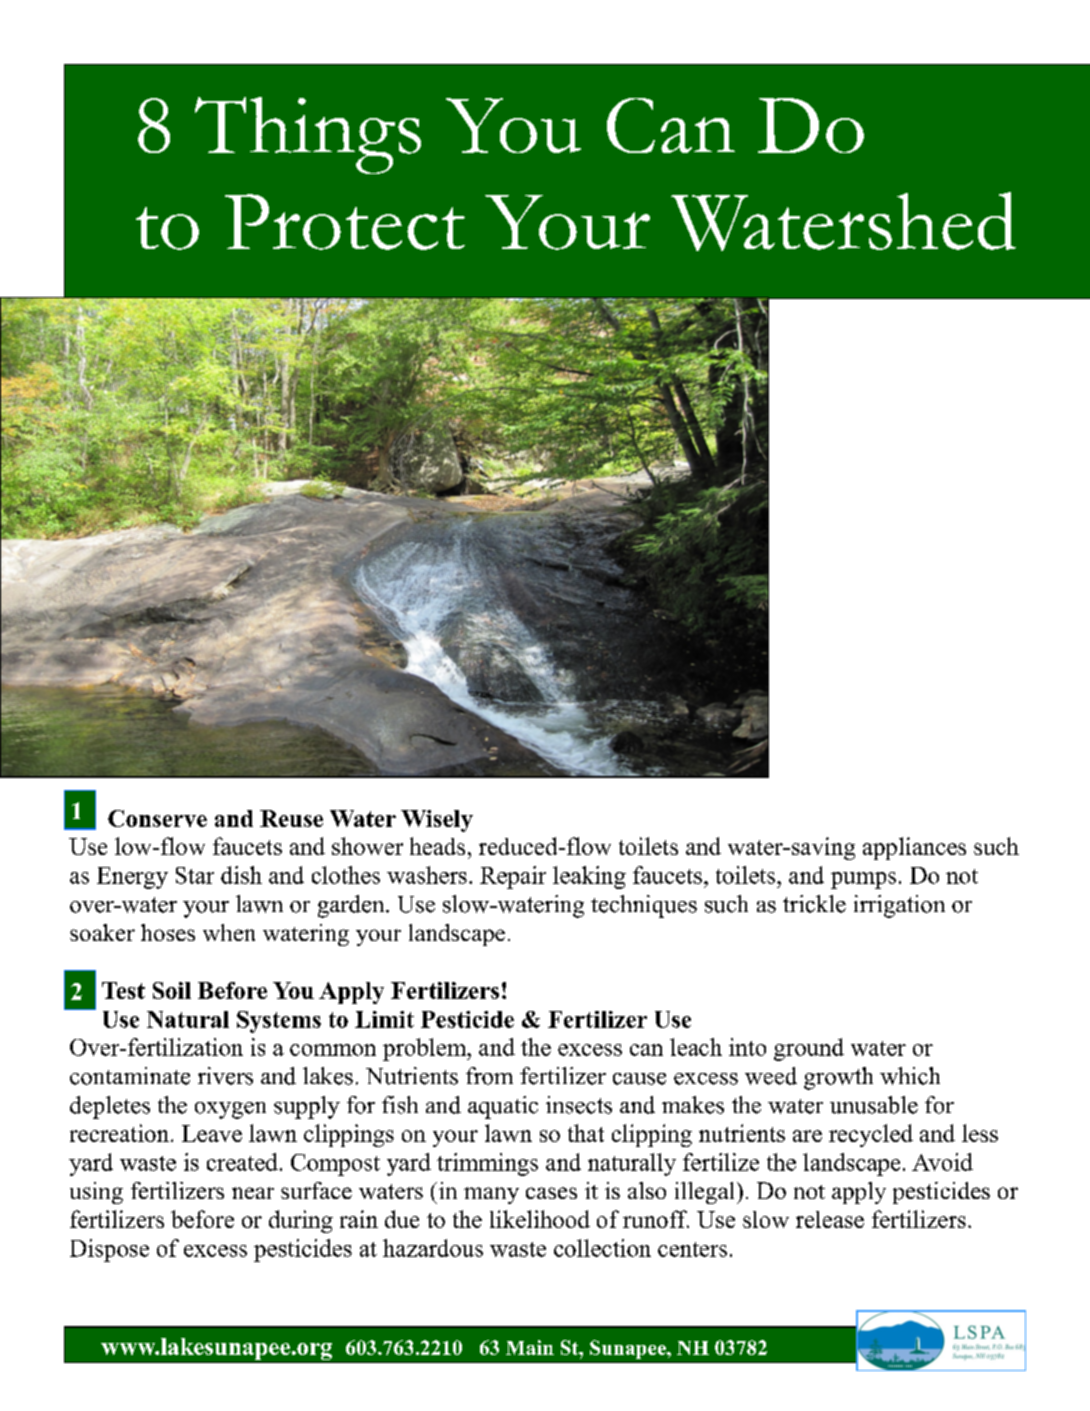 The height and width of the page is (1411, 1090). I want to click on release, so click(830, 1219).
